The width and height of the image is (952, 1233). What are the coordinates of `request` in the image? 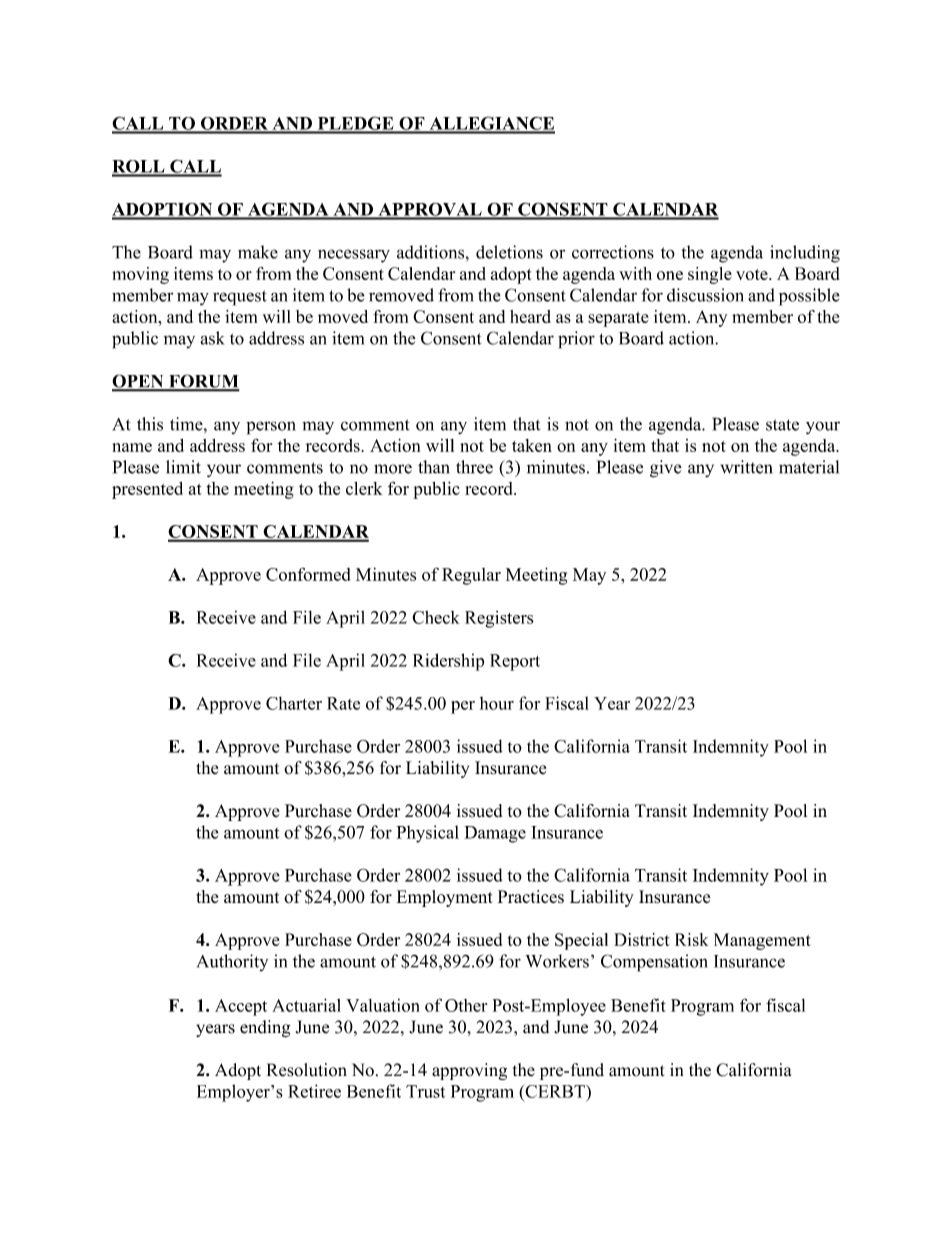 It's located at (240, 298).
